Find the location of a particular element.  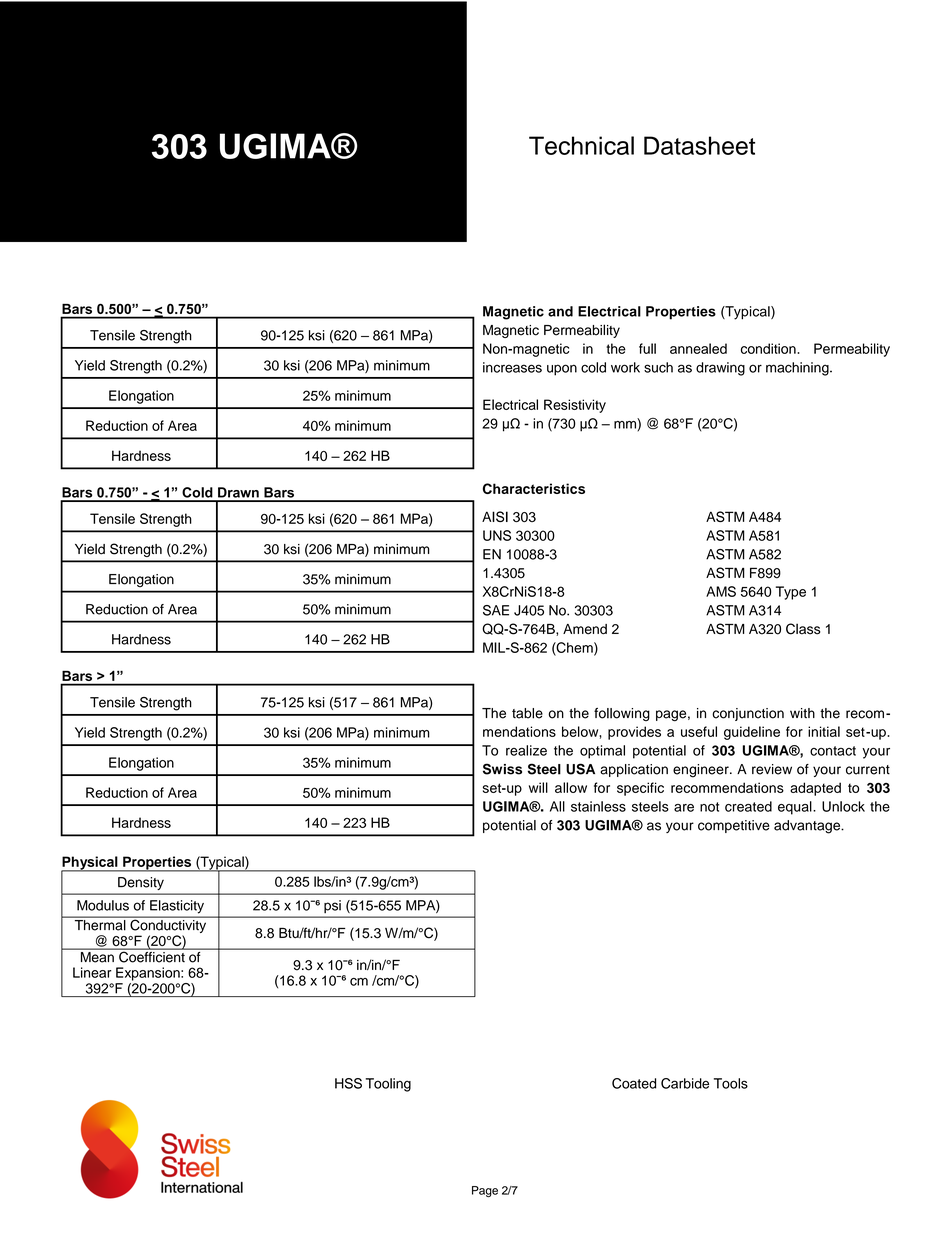

condition is located at coordinates (769, 348).
